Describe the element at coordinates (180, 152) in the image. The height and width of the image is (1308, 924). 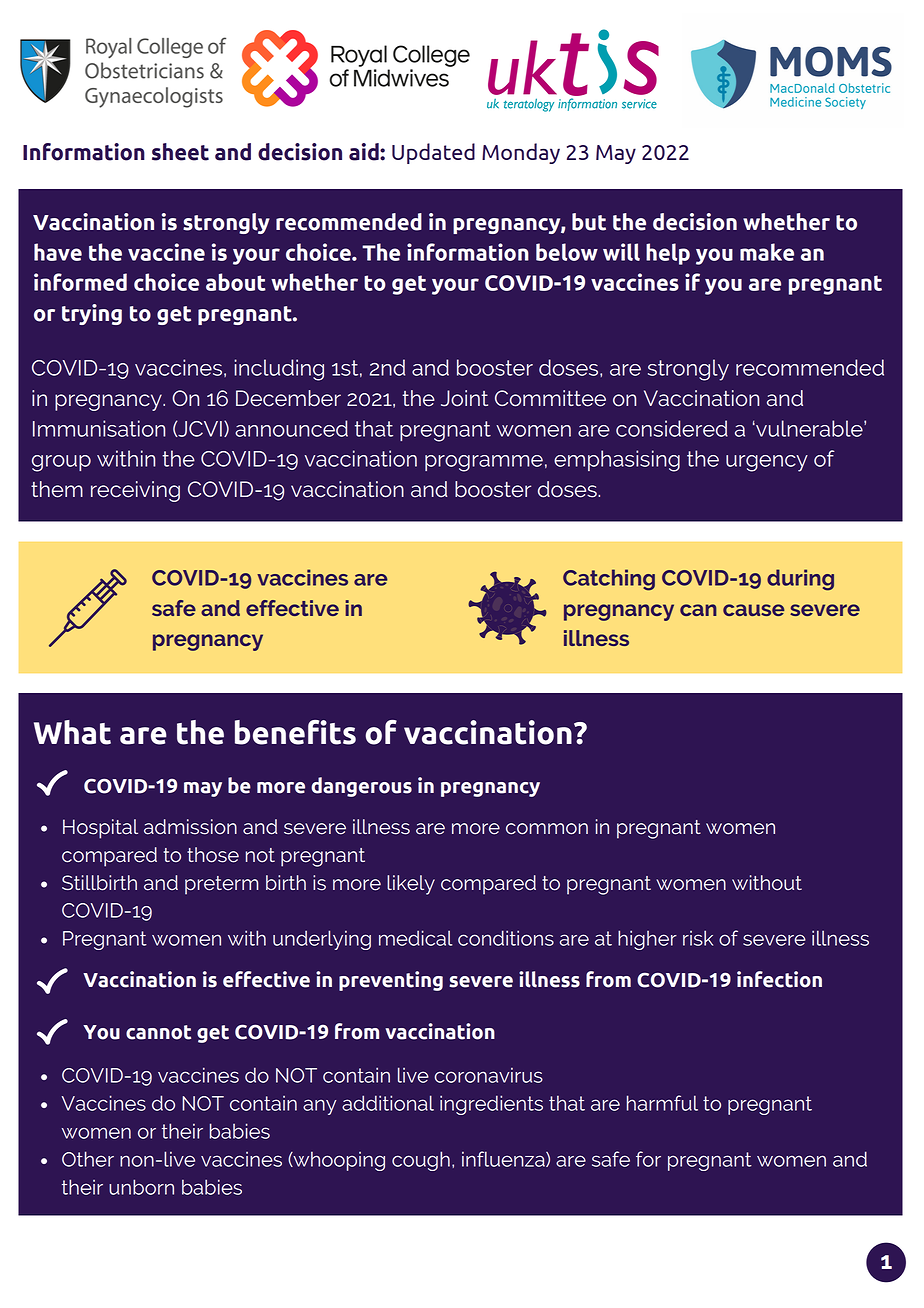
I see `sheet` at that location.
